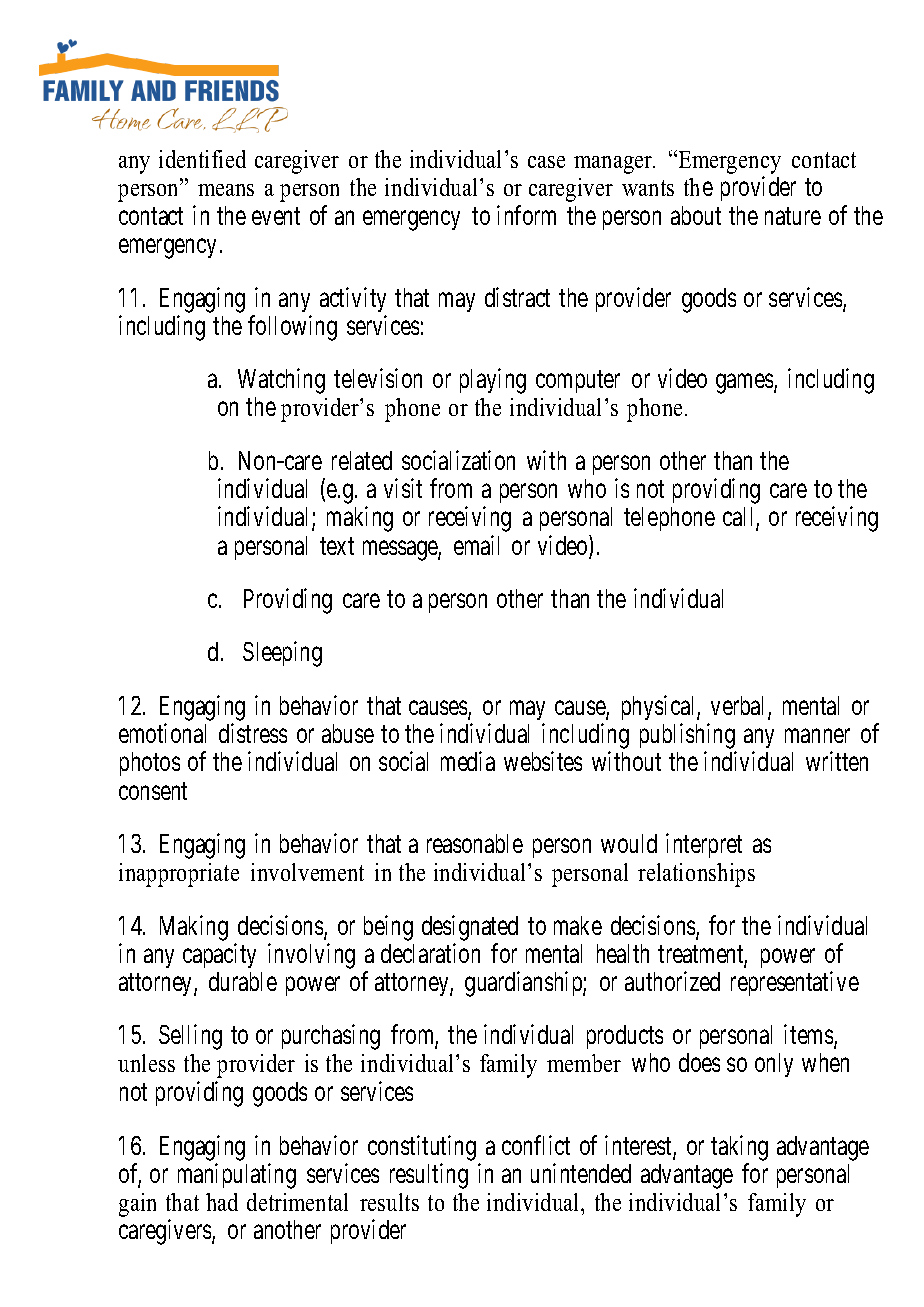 This image has height=1307, width=924. I want to click on Watching, so click(281, 381).
